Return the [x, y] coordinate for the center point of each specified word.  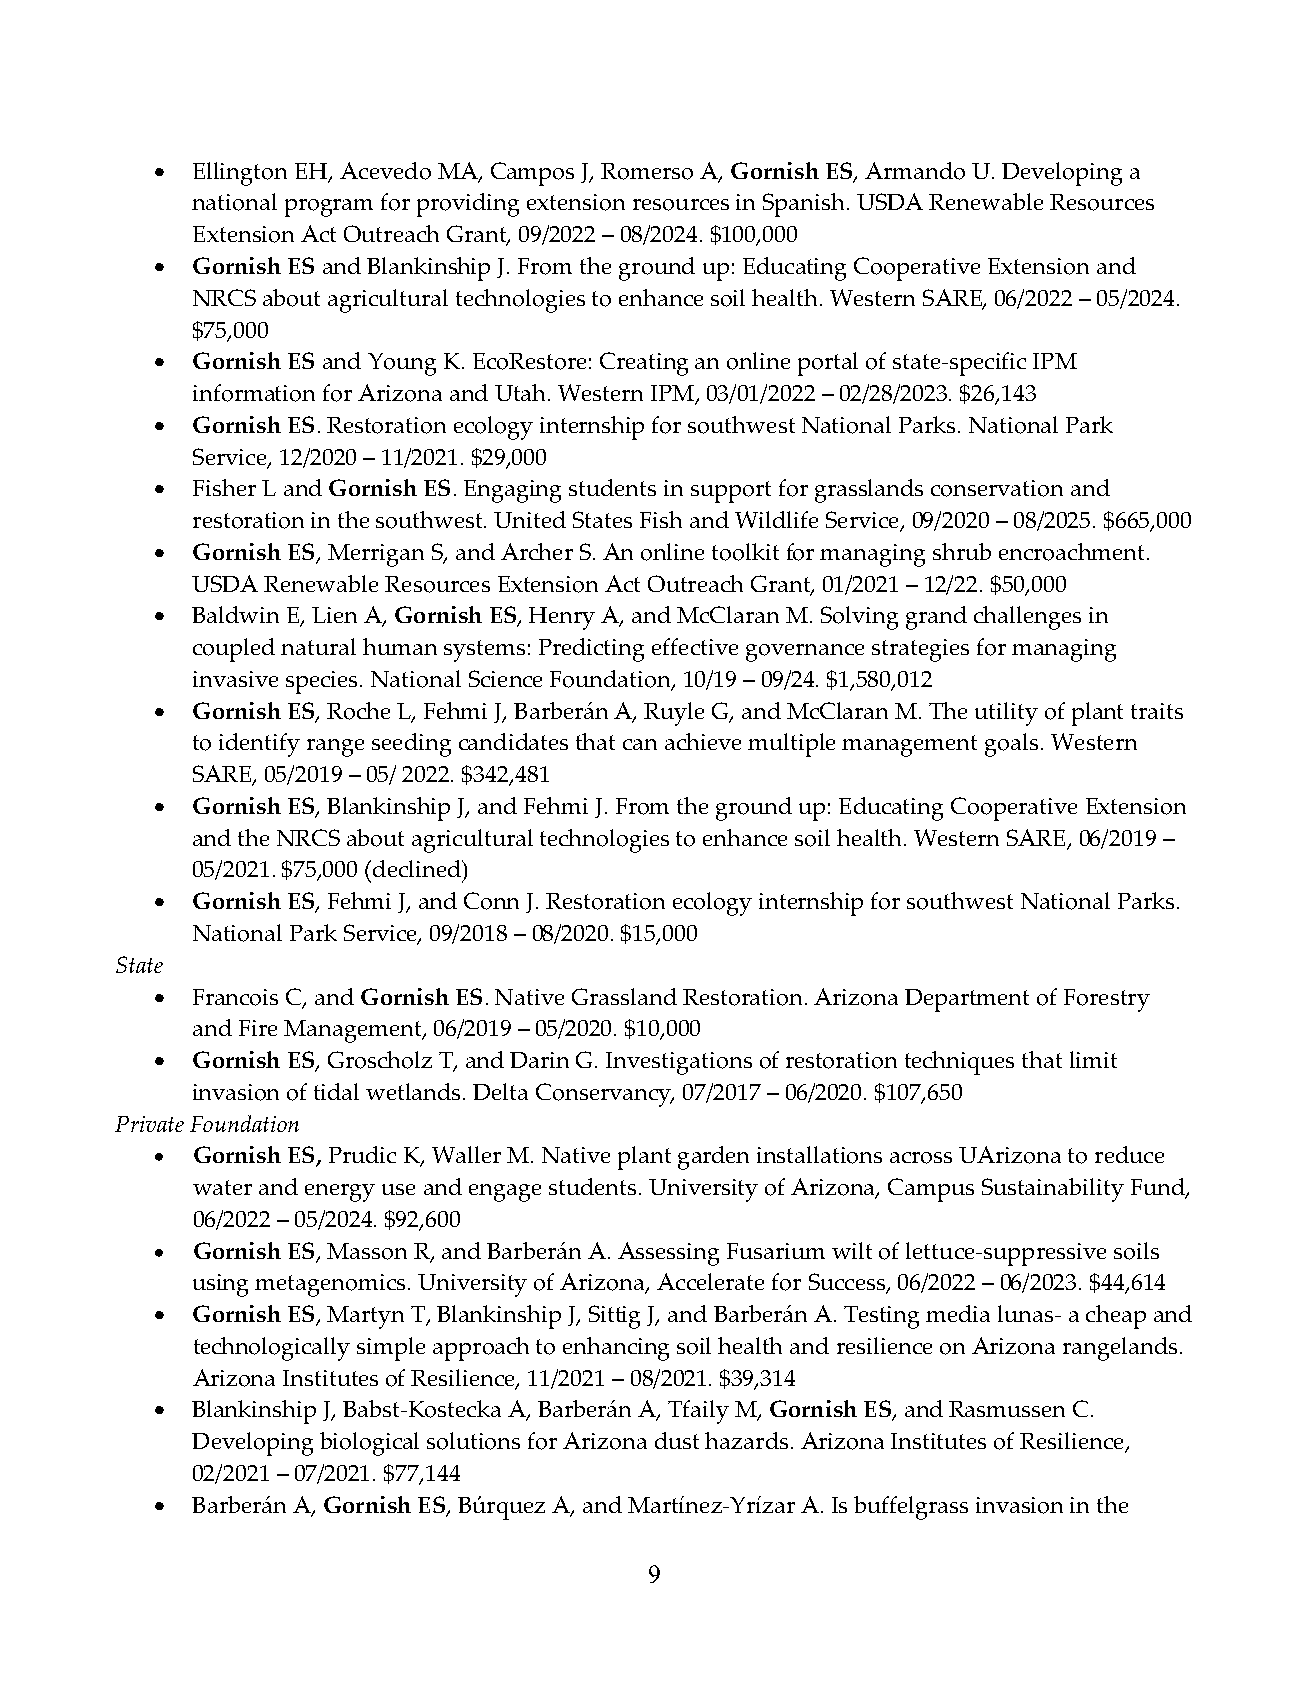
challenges [1027, 618]
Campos [532, 174]
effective [695, 646]
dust [677, 1440]
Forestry [1107, 1000]
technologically [272, 1349]
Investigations [679, 1063]
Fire [258, 1028]
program [329, 208]
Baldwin [235, 614]
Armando [915, 171]
